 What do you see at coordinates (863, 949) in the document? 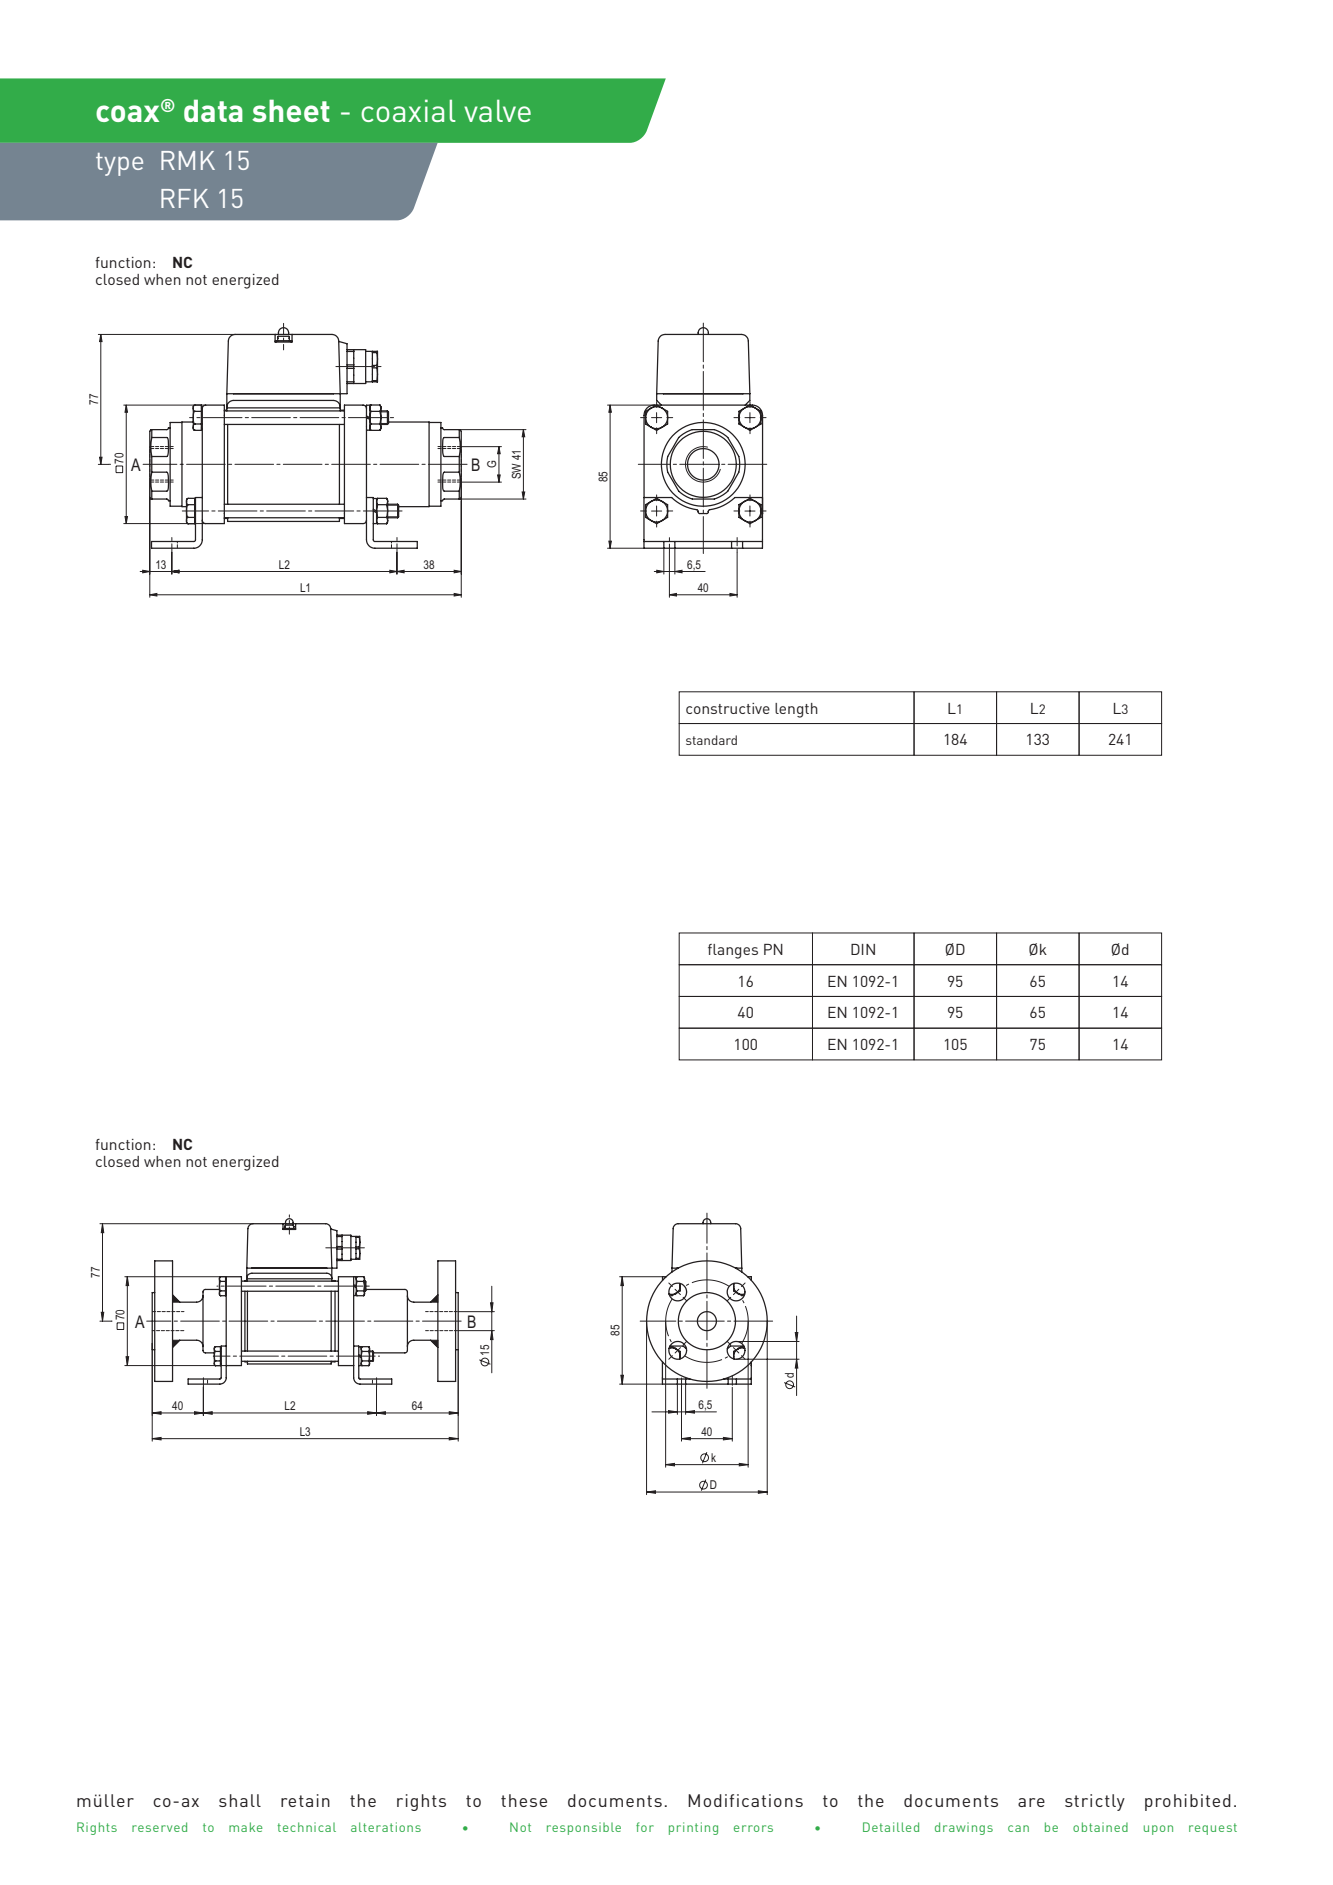
I see `DIN` at bounding box center [863, 949].
